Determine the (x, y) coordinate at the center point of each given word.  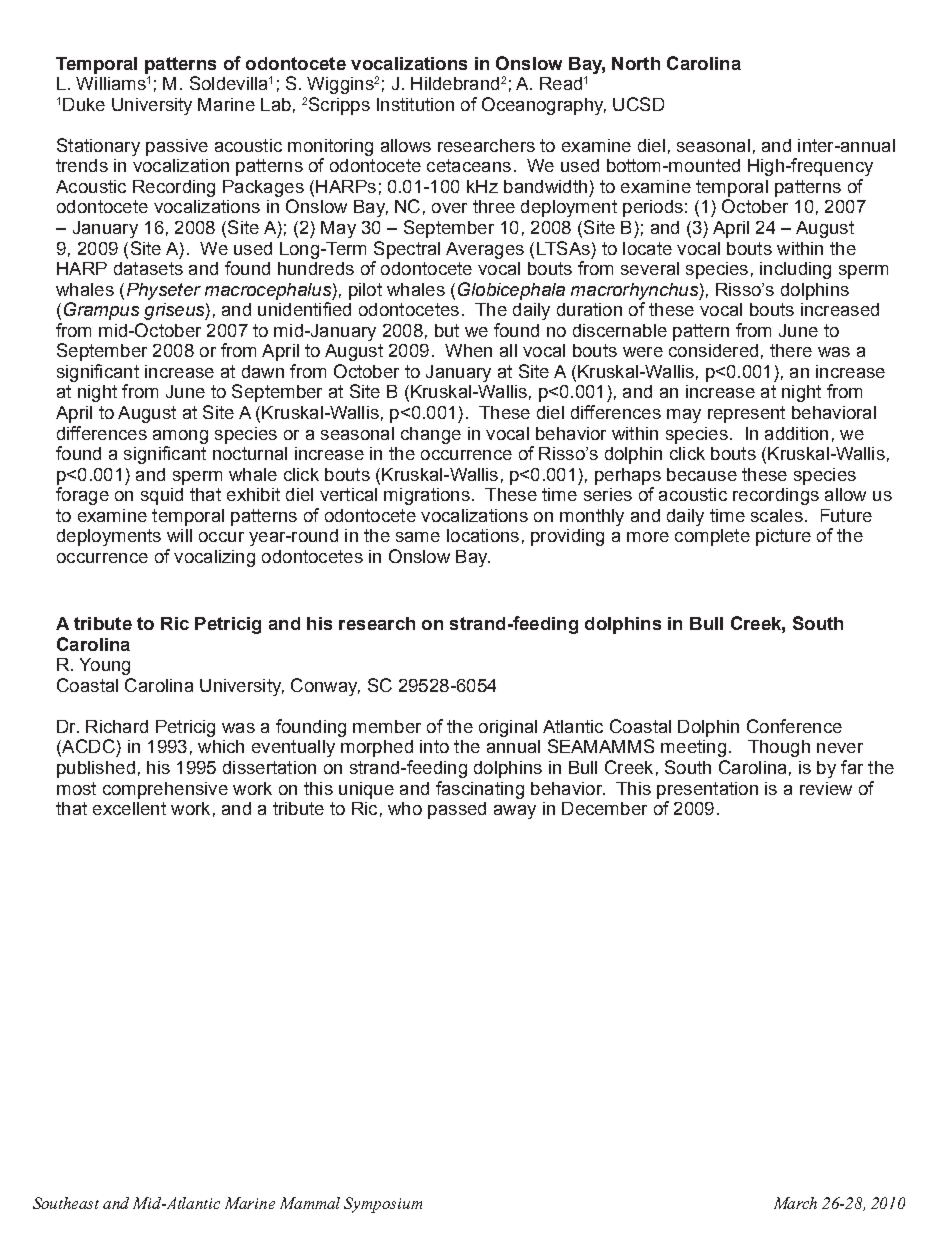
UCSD (638, 104)
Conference (794, 726)
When (468, 350)
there (791, 350)
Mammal (310, 1203)
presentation (707, 790)
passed (457, 810)
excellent (129, 808)
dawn (263, 371)
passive (177, 147)
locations (483, 535)
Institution (415, 104)
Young (105, 666)
